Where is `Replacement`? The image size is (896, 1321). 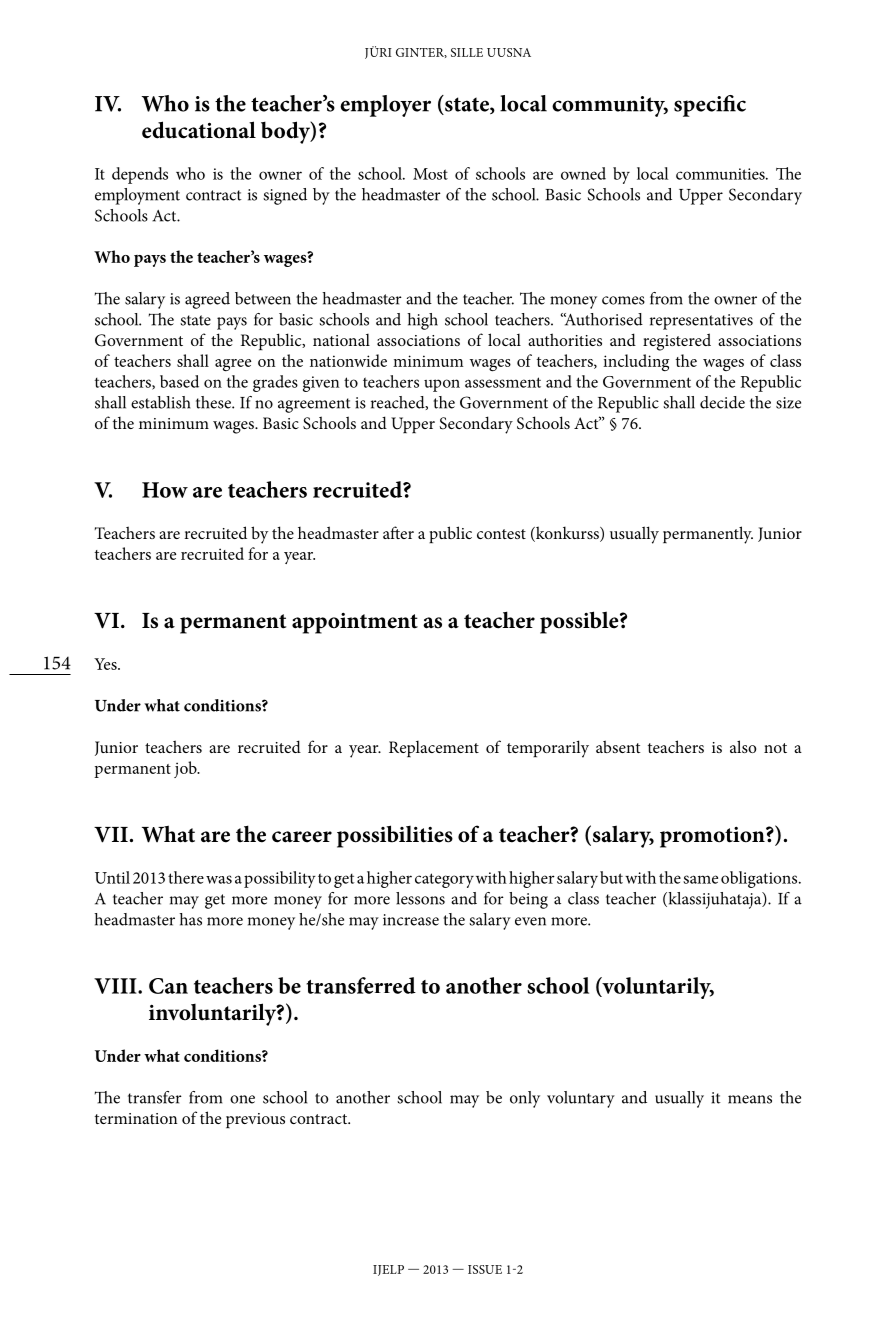
Replacement is located at coordinates (434, 749).
